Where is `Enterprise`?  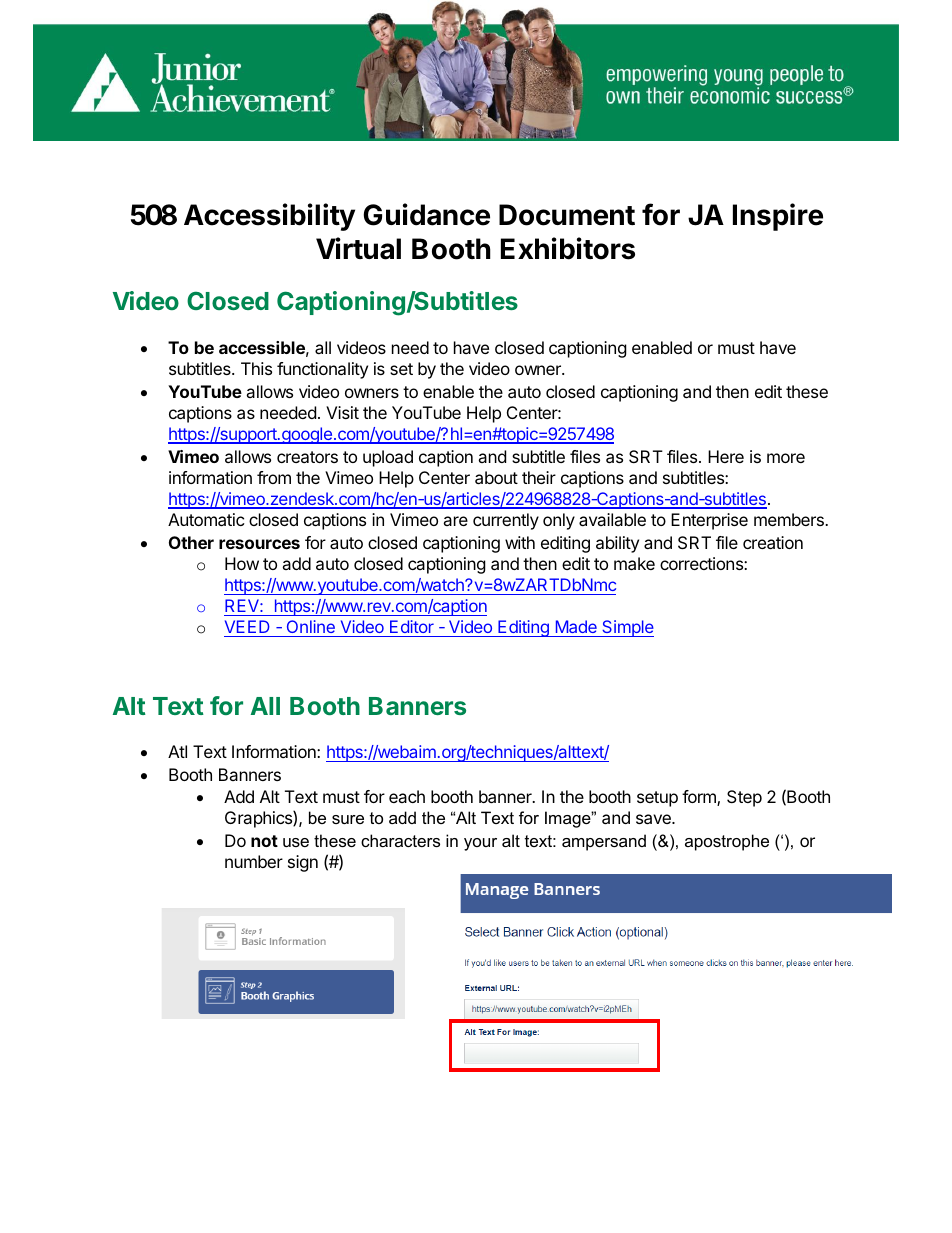 Enterprise is located at coordinates (709, 521).
